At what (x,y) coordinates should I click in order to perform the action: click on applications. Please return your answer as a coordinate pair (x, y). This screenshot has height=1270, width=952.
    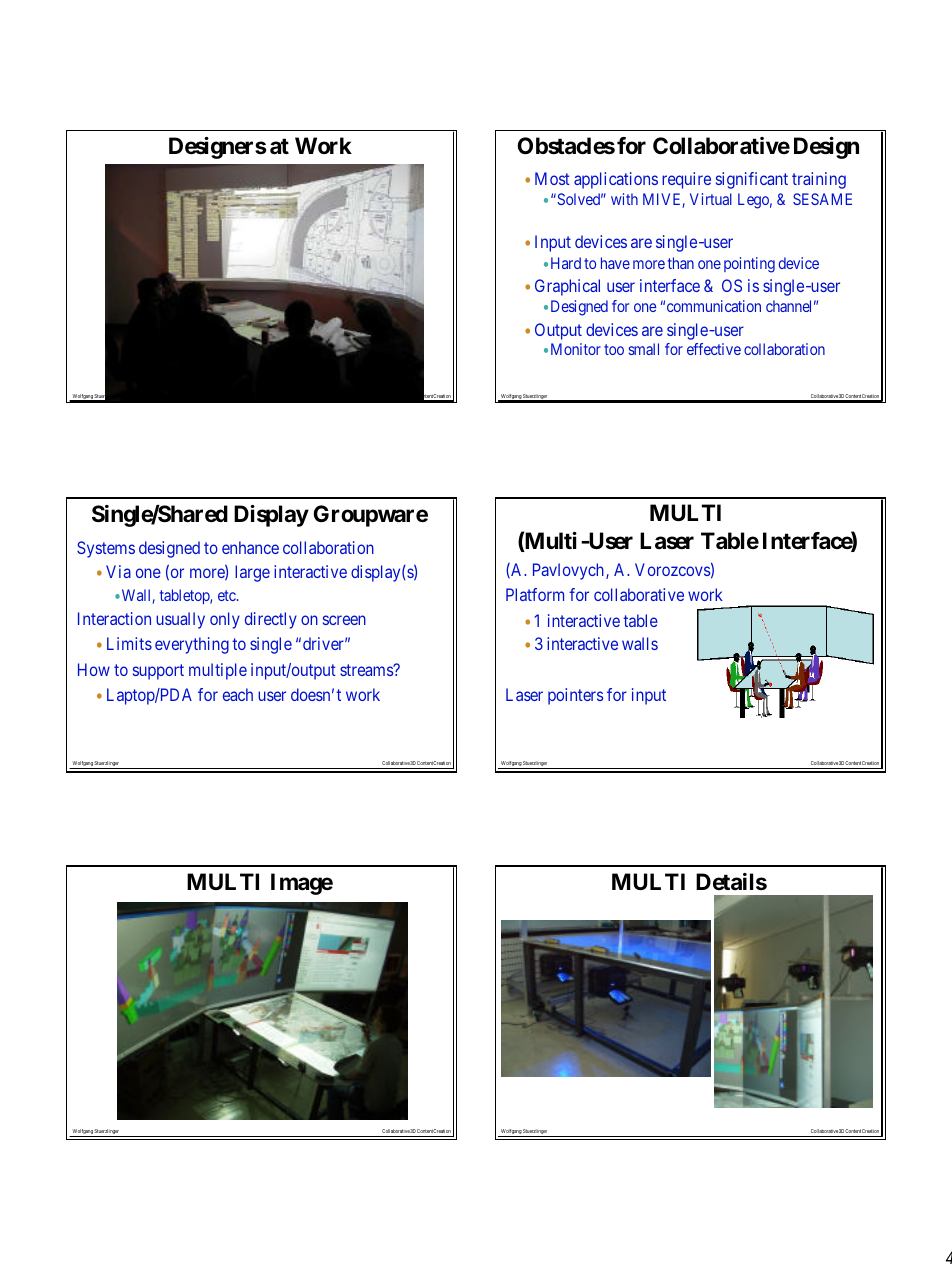
    Looking at the image, I should click on (616, 180).
